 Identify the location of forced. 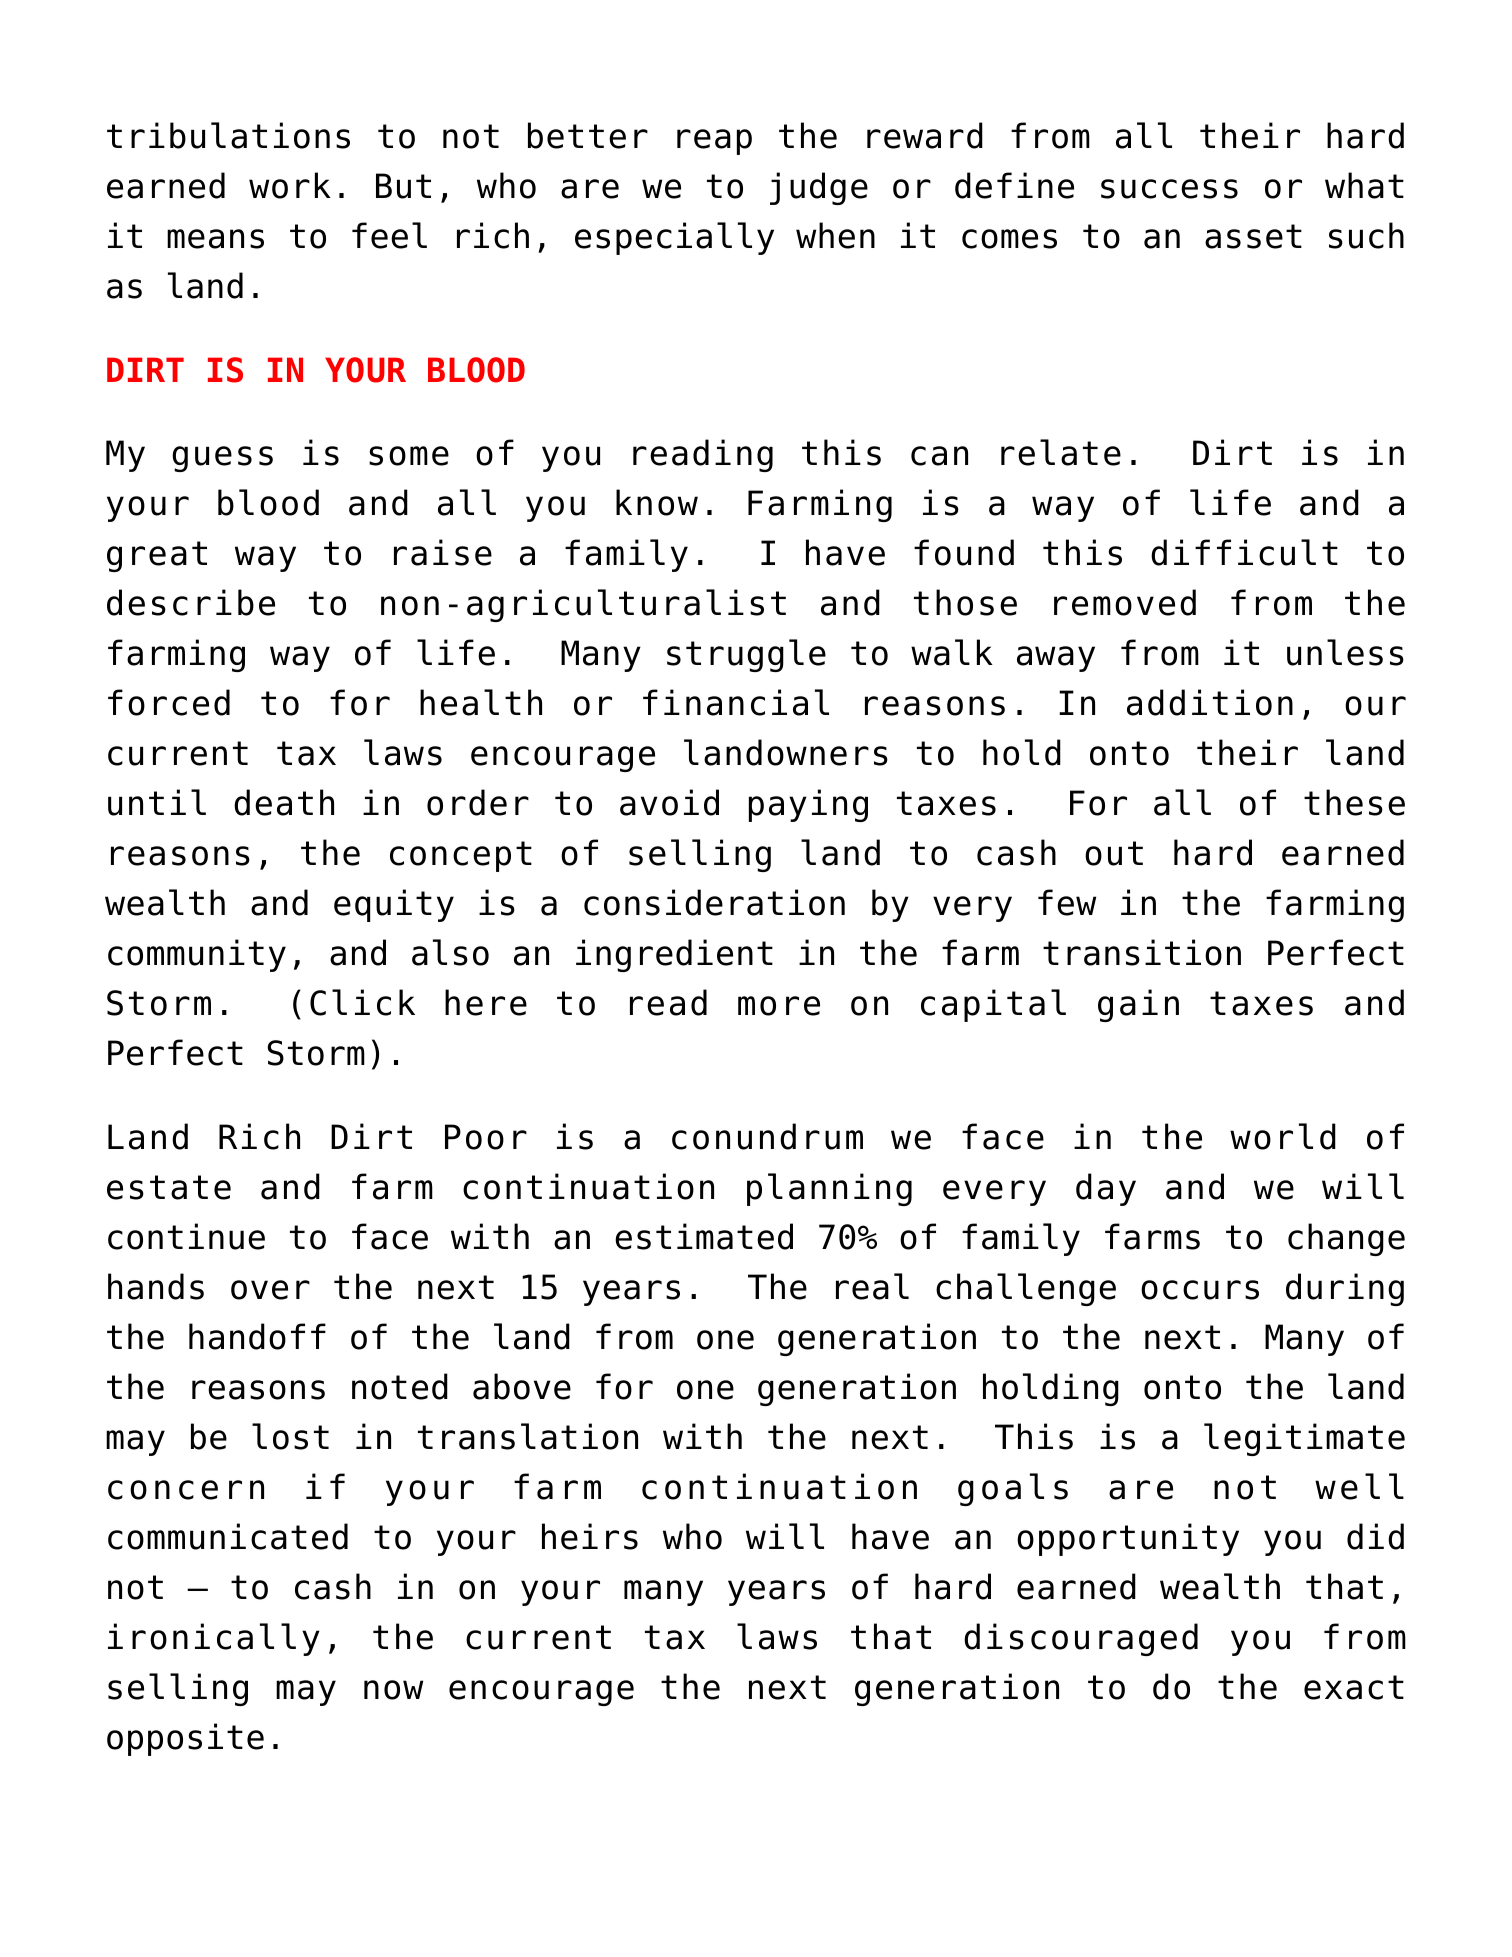
(169, 702).
